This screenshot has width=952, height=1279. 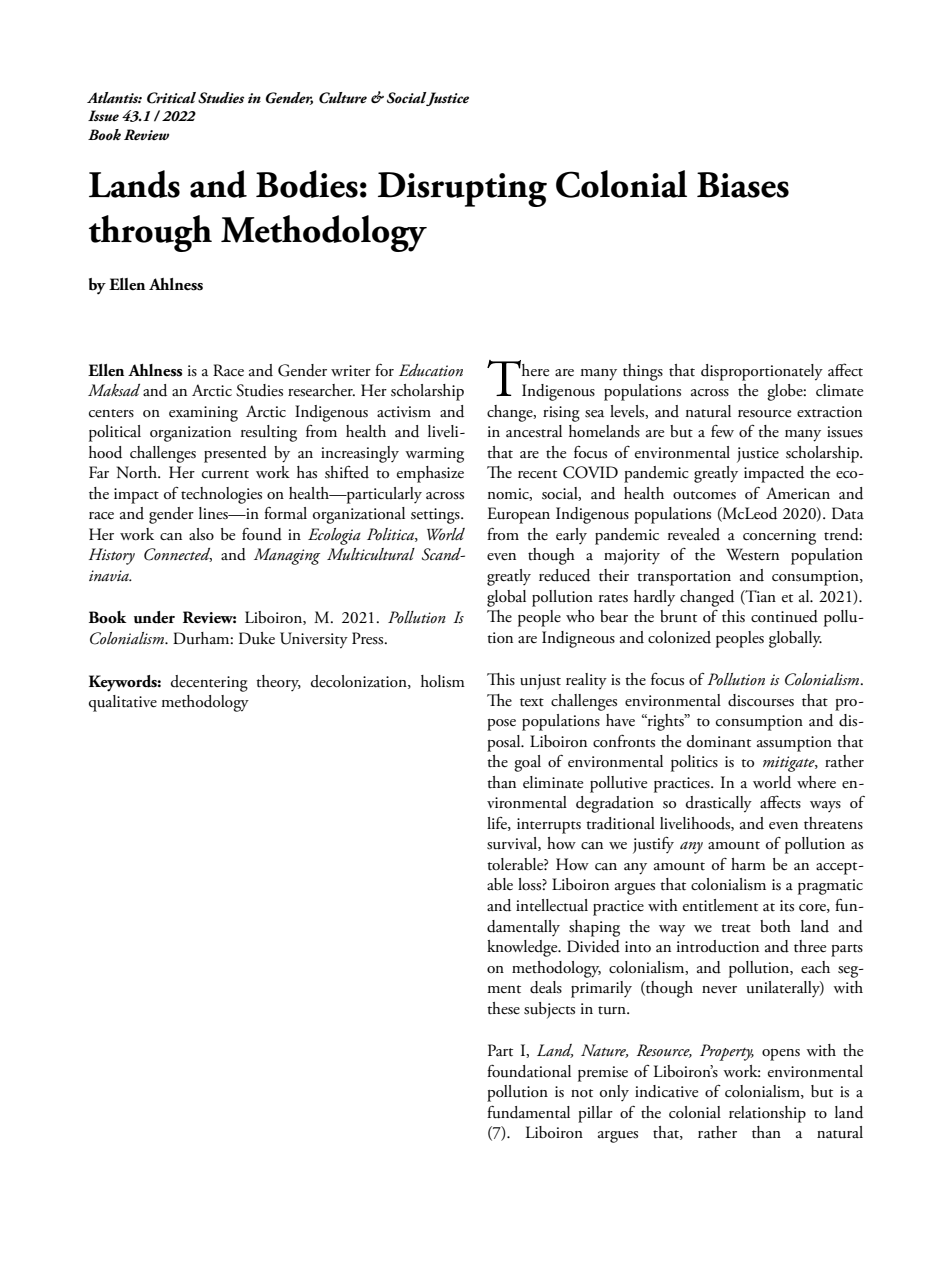 What do you see at coordinates (404, 412) in the screenshot?
I see `activism` at bounding box center [404, 412].
